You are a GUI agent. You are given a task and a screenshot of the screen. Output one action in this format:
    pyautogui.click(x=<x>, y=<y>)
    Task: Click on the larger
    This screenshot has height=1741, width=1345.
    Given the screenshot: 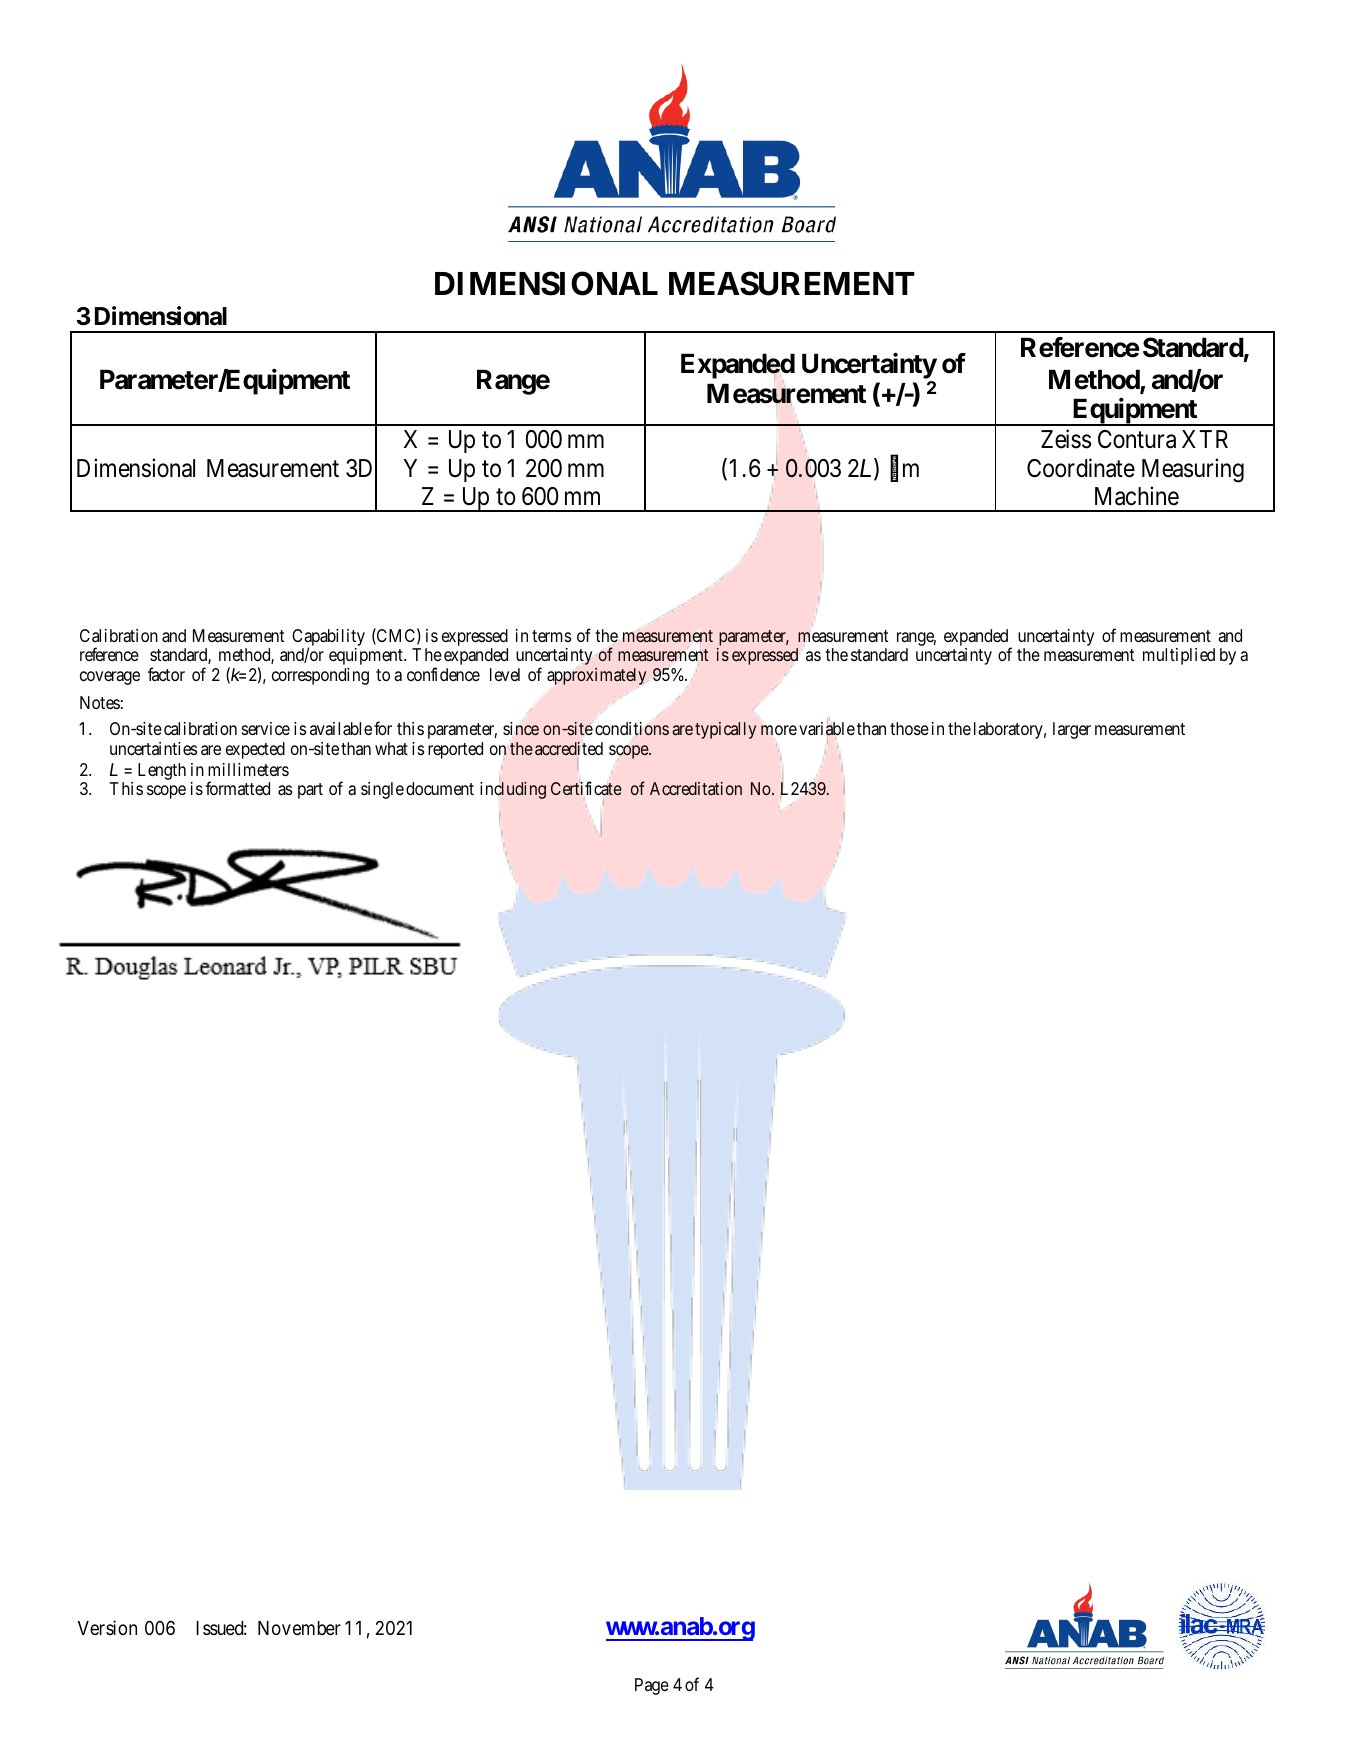 What is the action you would take?
    pyautogui.click(x=1072, y=730)
